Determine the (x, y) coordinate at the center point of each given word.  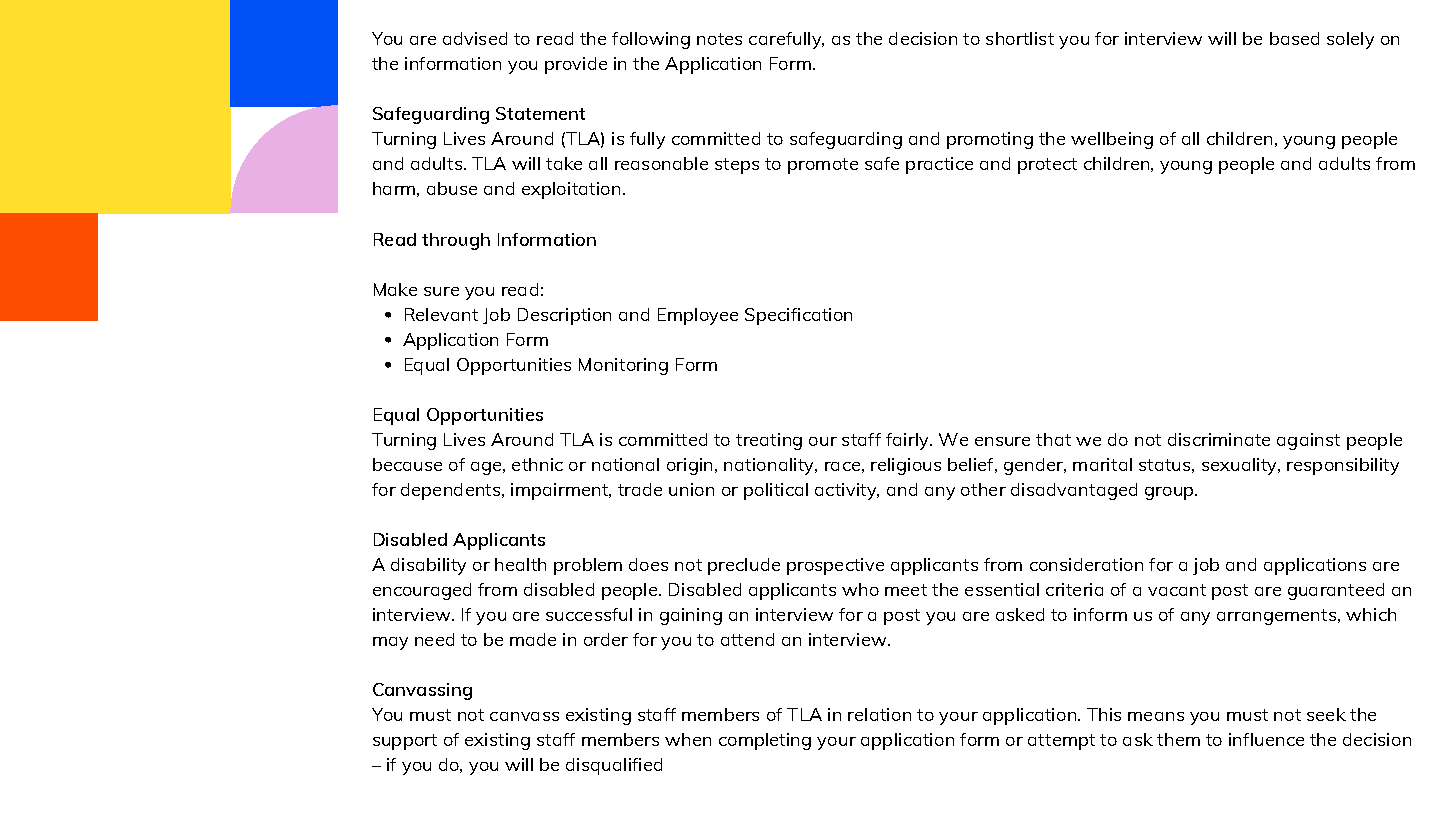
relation (879, 714)
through (456, 241)
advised (475, 38)
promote (823, 166)
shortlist (1020, 38)
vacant (1177, 590)
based (1294, 38)
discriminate (1219, 439)
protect (1047, 166)
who (860, 589)
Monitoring (623, 366)
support (405, 742)
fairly (908, 441)
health (520, 564)
